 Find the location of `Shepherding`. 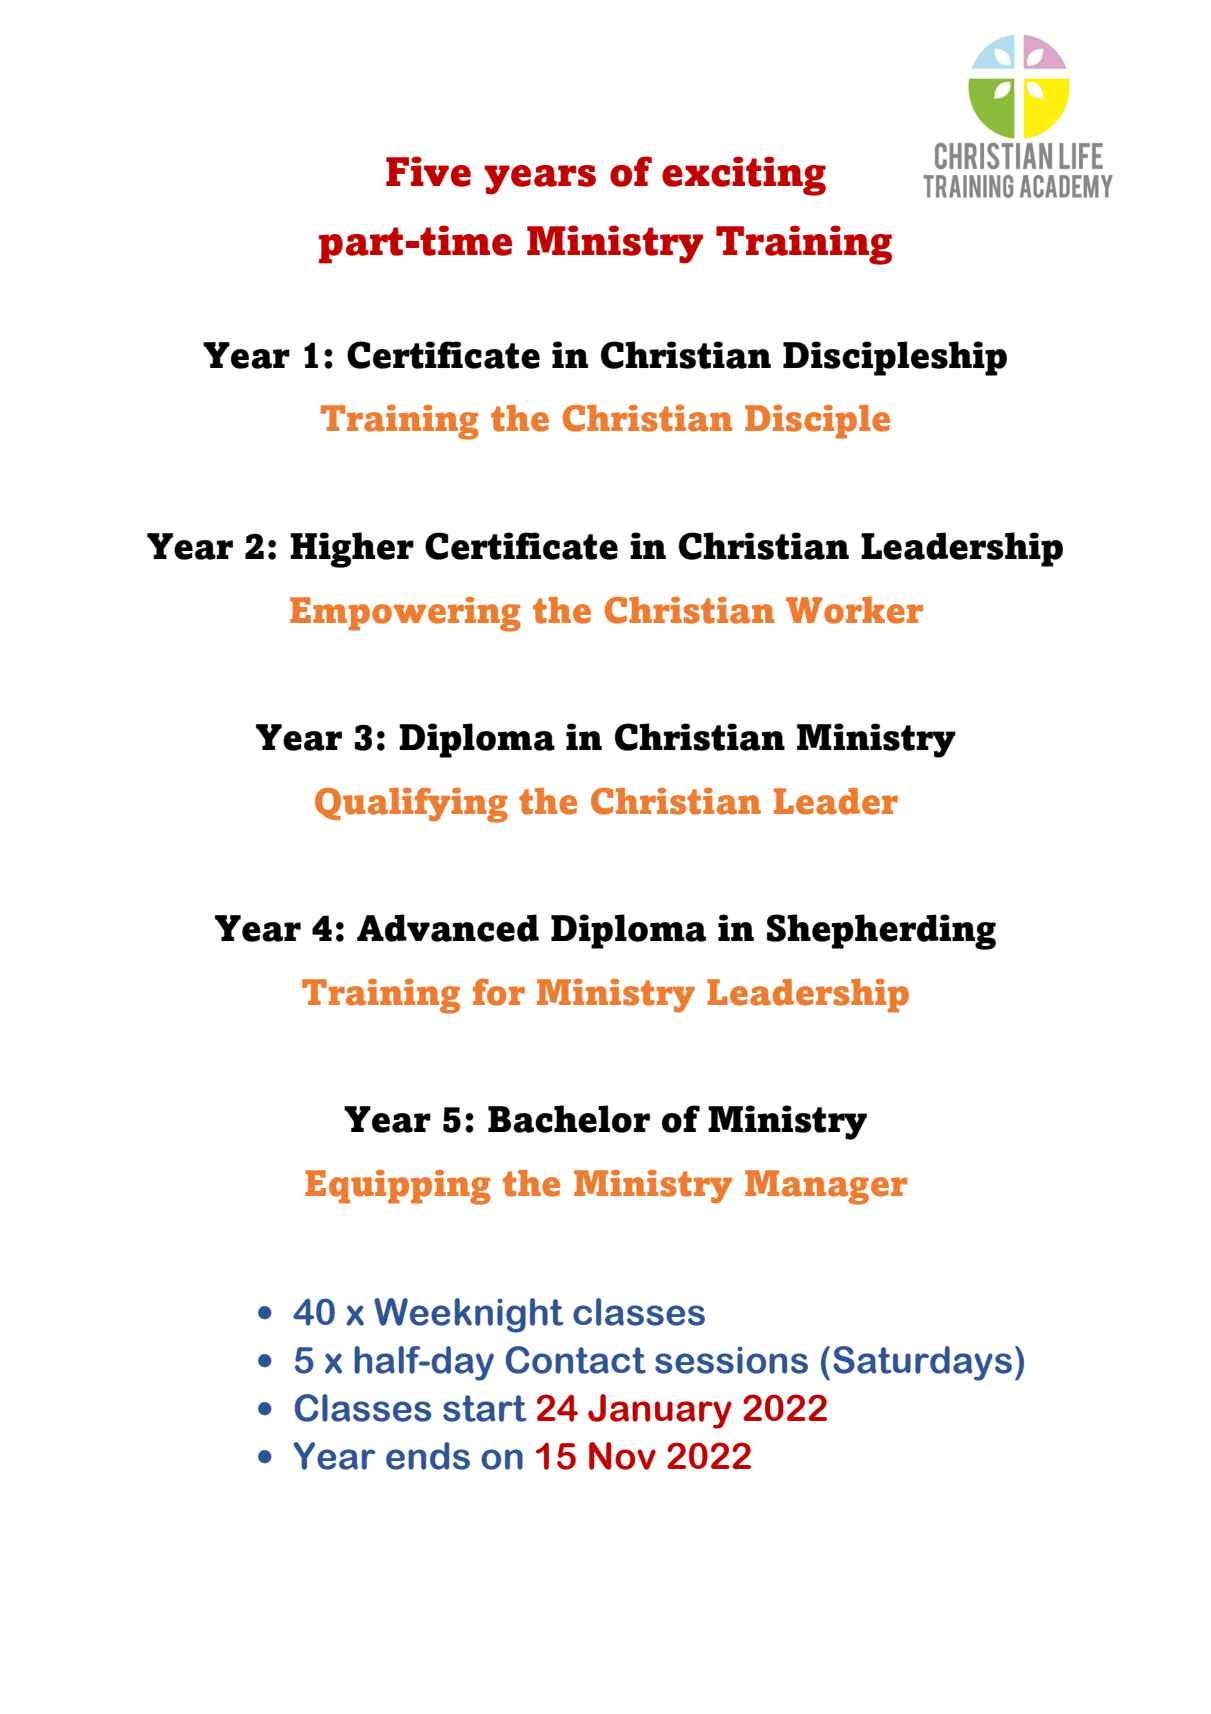

Shepherding is located at coordinates (881, 932).
